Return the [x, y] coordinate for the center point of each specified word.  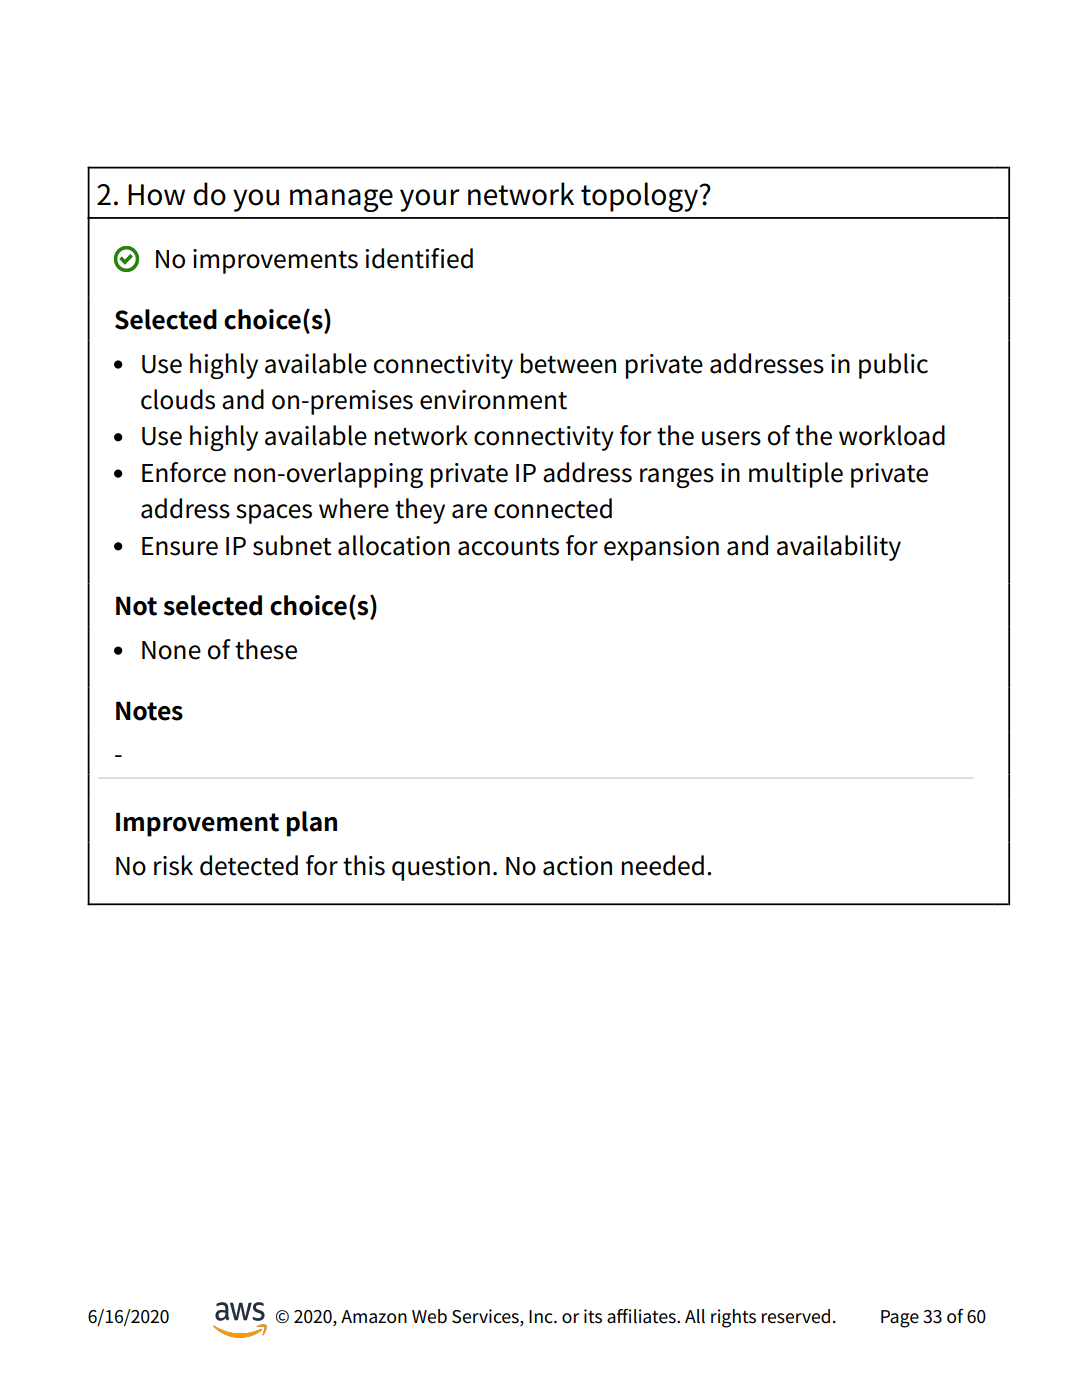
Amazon [374, 1317]
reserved [796, 1316]
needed [663, 865]
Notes [149, 711]
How [156, 195]
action [577, 866]
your [430, 200]
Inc [542, 1317]
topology [640, 197]
